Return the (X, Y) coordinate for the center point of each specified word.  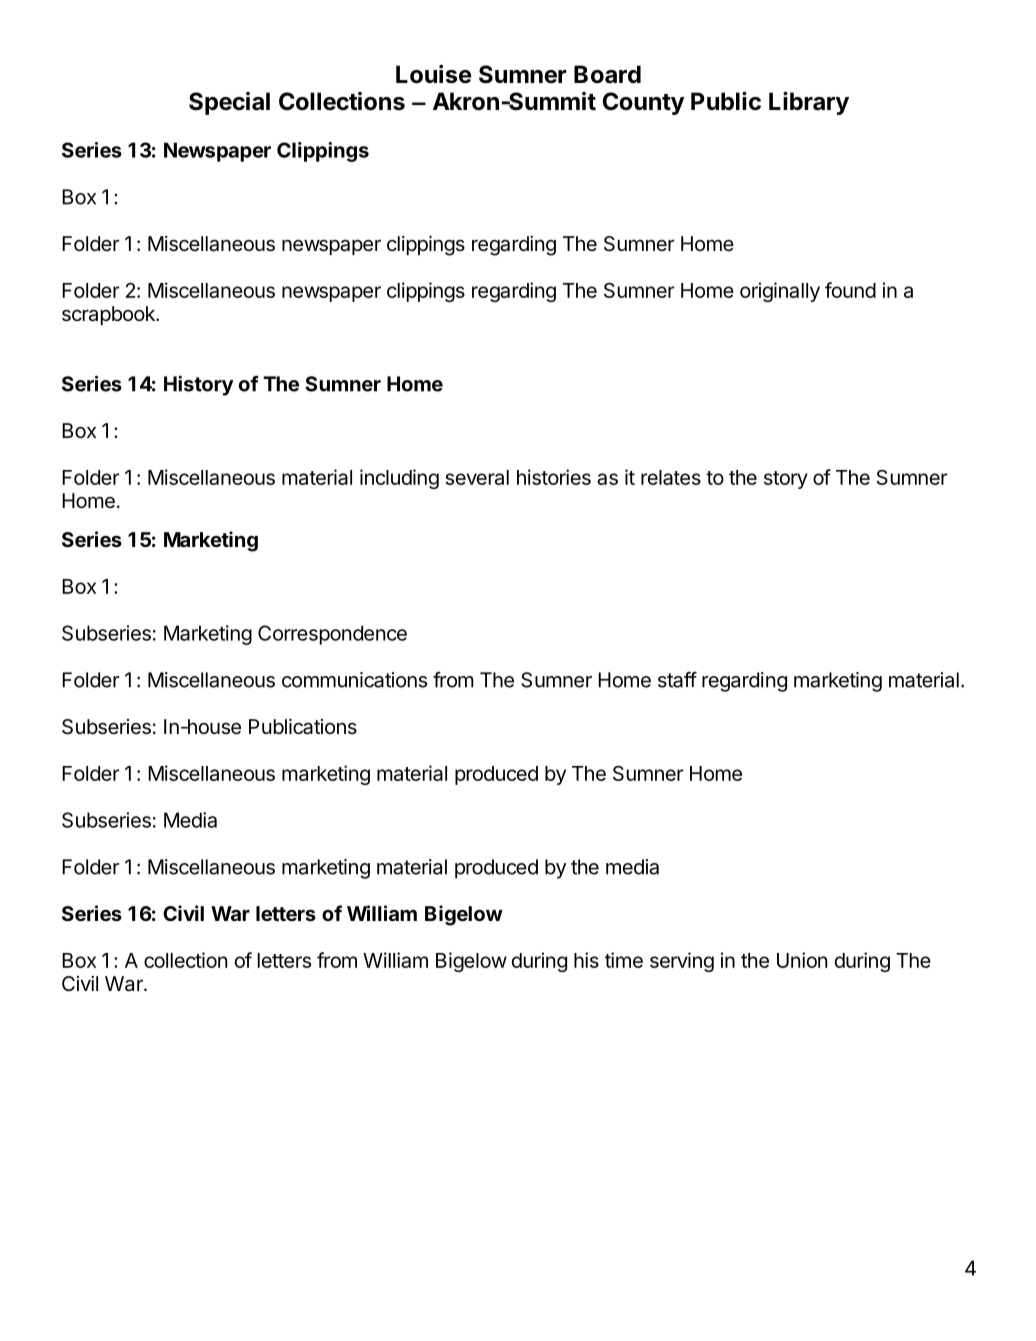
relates (671, 477)
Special (229, 103)
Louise (434, 74)
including (399, 479)
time (624, 960)
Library (809, 103)
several (477, 477)
